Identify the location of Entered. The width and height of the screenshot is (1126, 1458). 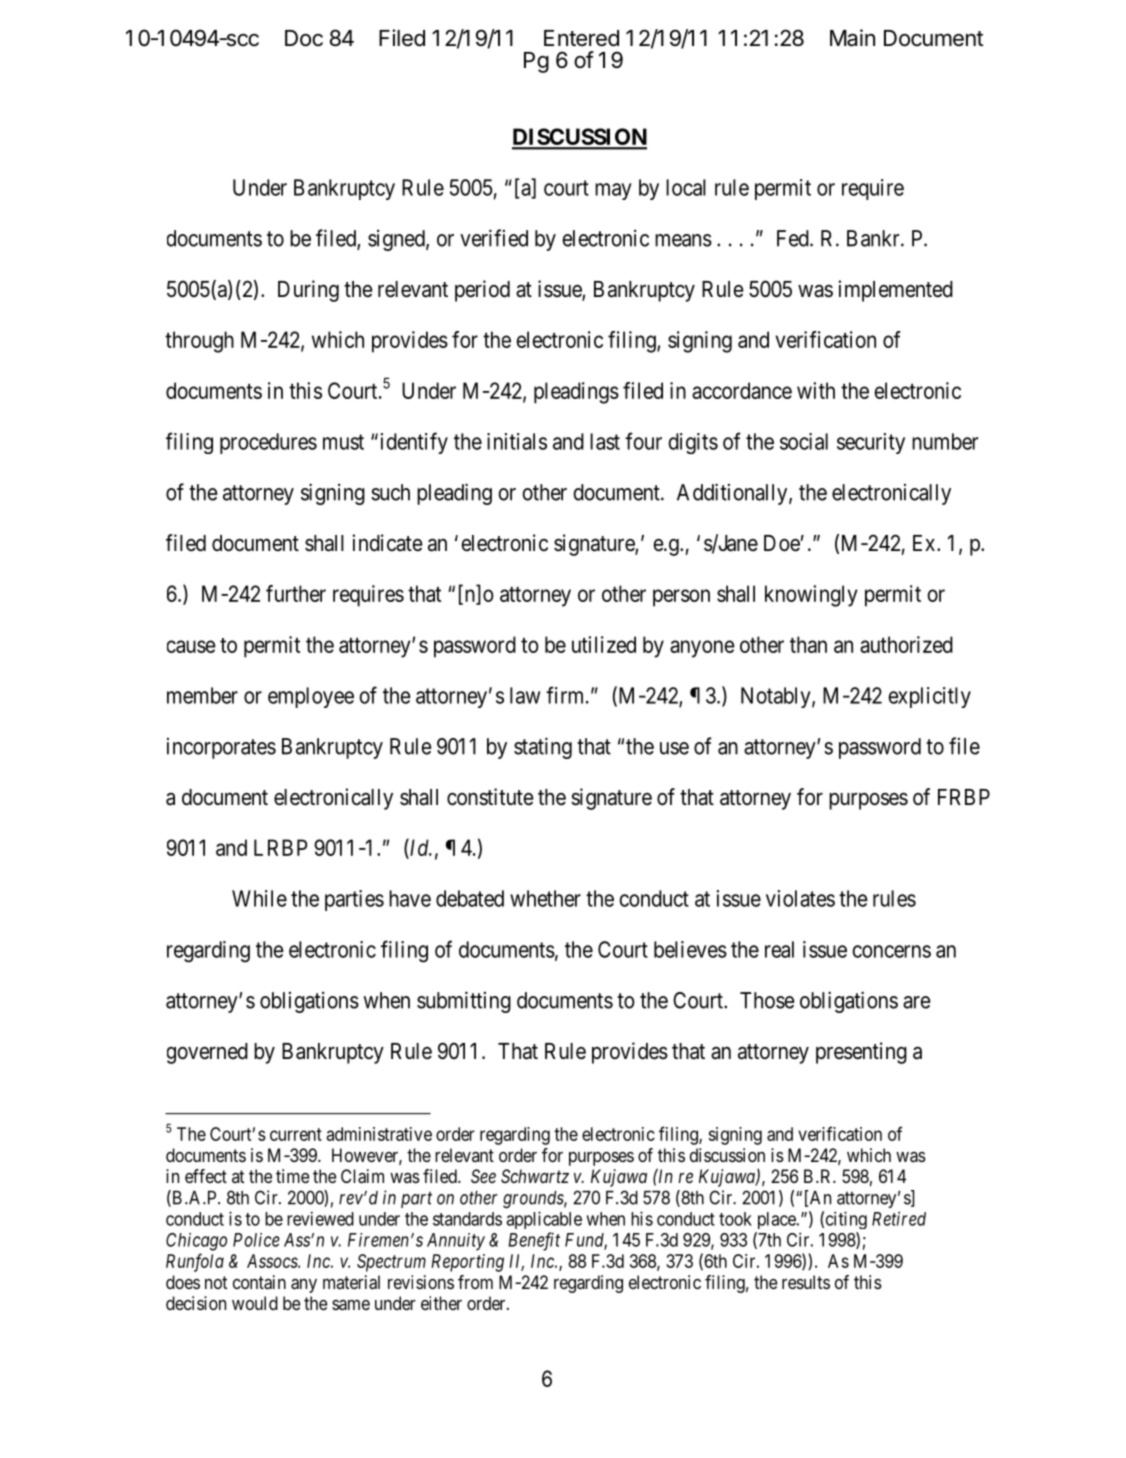
(581, 38).
